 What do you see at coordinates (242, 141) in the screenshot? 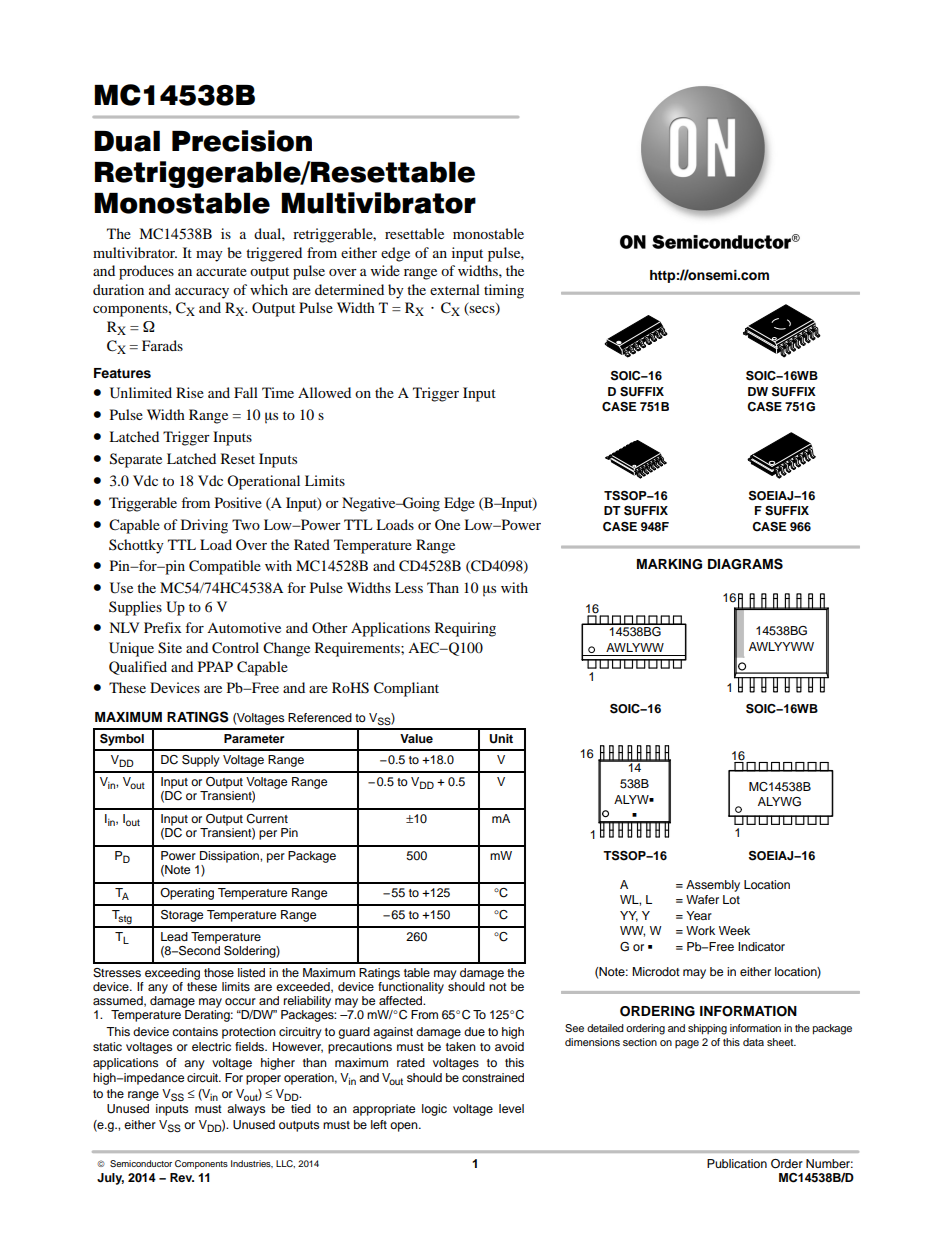
I see `Precision` at bounding box center [242, 141].
